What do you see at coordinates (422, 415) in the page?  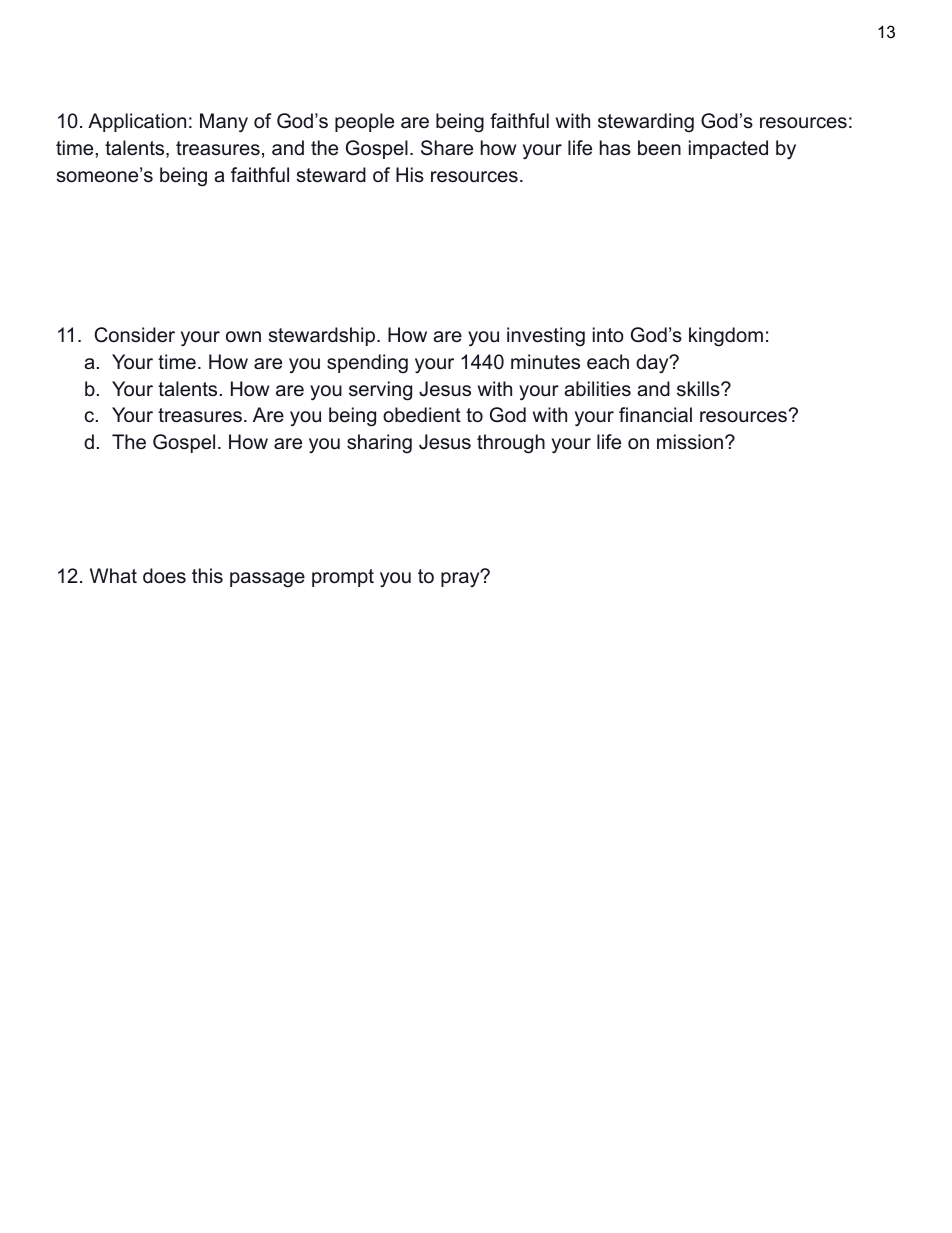 I see `obedient` at bounding box center [422, 415].
